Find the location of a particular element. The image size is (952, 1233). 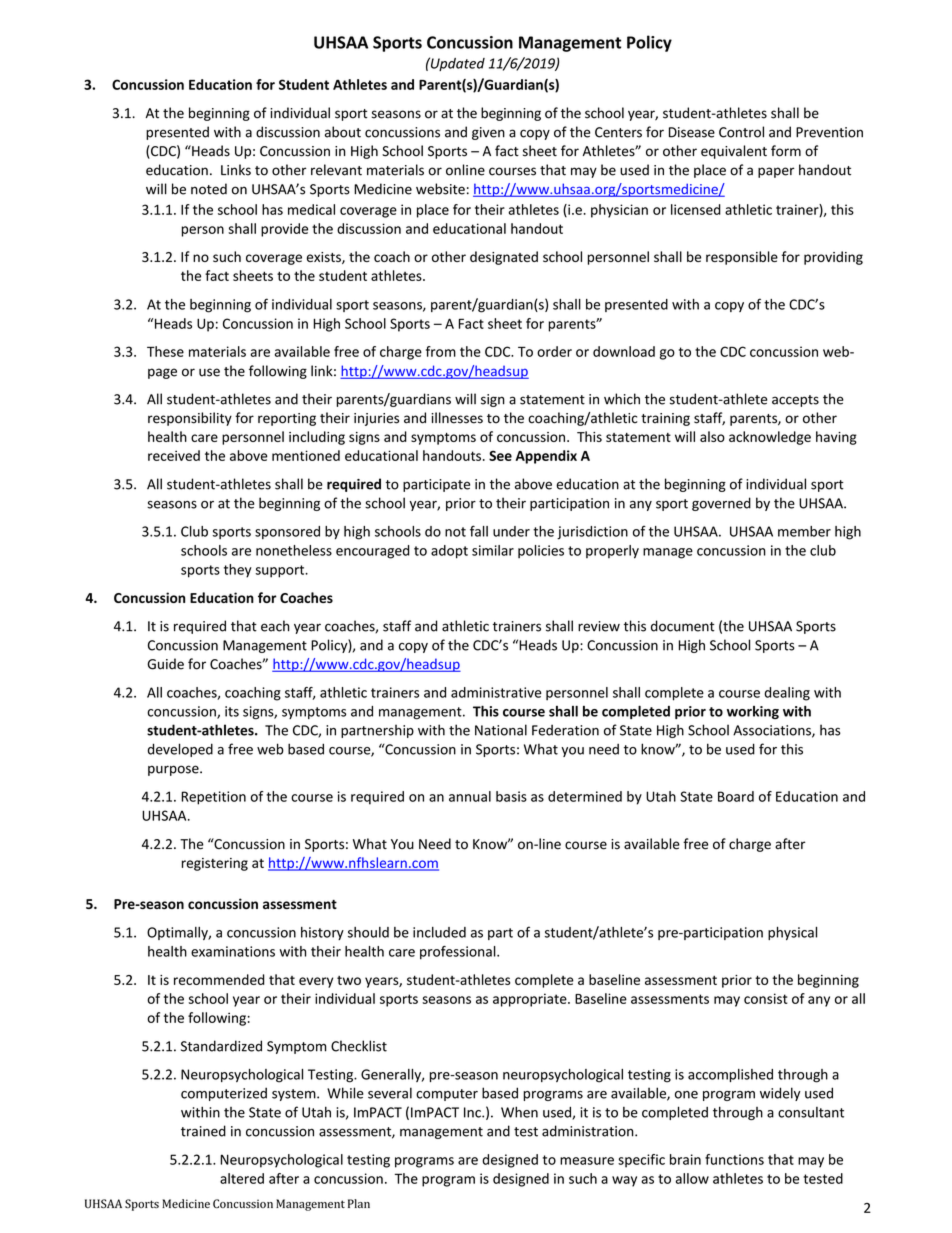

When is located at coordinates (519, 1112).
